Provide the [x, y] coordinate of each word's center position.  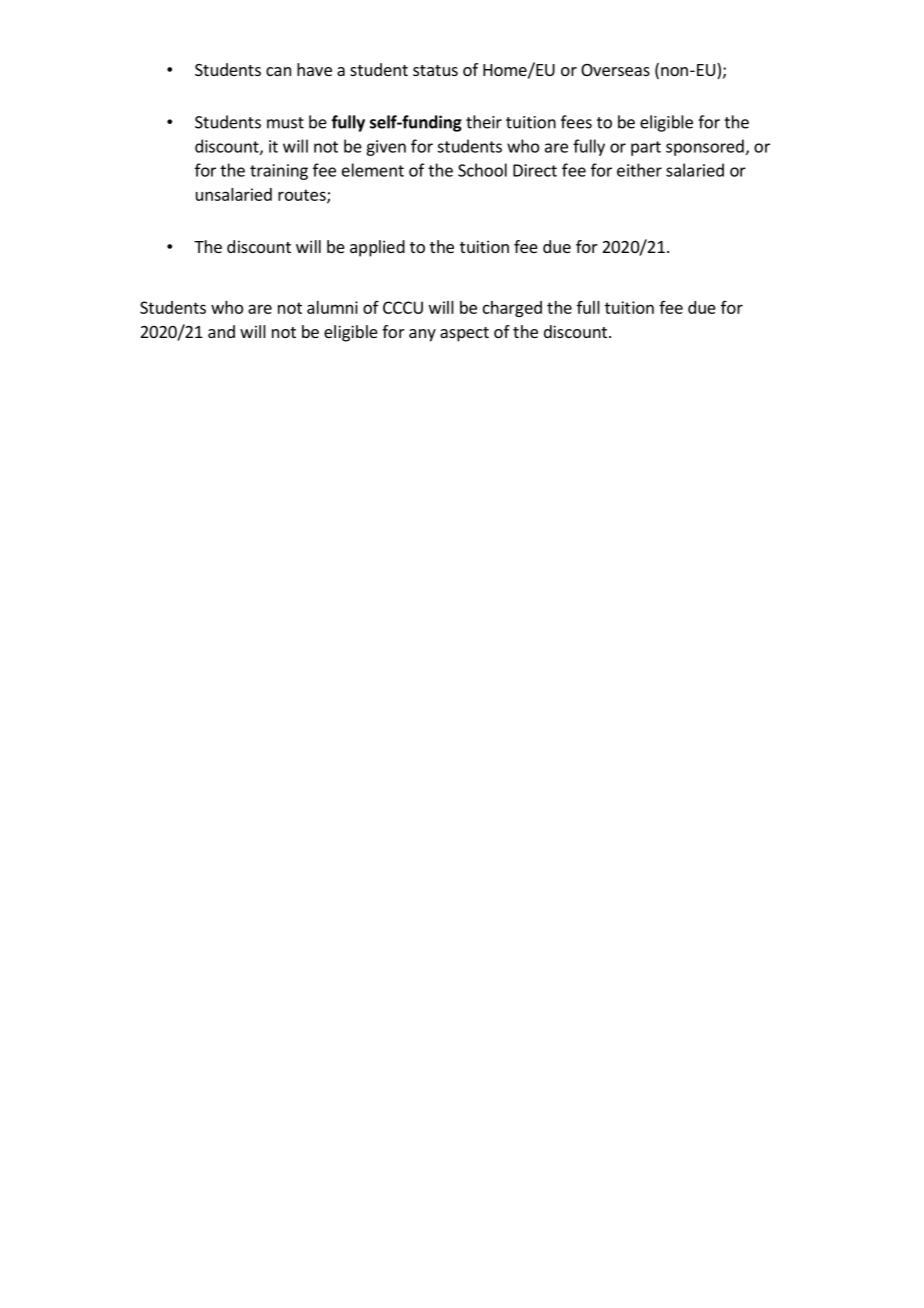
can [278, 71]
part [646, 148]
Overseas [615, 70]
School [482, 170]
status [435, 70]
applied [377, 248]
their [484, 122]
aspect [464, 334]
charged [512, 309]
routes [303, 196]
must [285, 123]
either [639, 170]
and [221, 331]
